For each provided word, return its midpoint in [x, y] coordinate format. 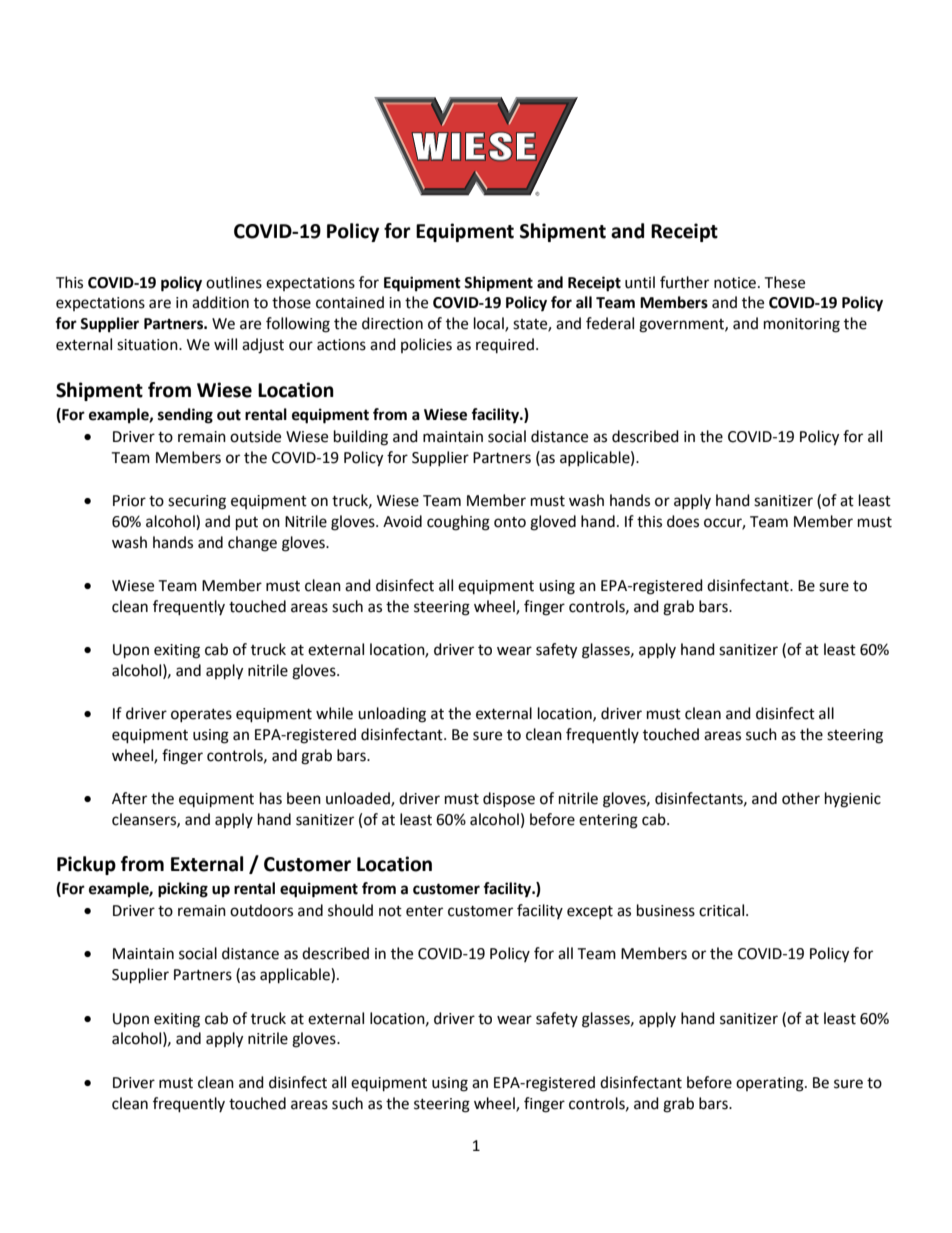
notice [736, 283]
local [490, 324]
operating [771, 1084]
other [801, 798]
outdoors [261, 910]
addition [220, 302]
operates [201, 715]
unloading [392, 715]
